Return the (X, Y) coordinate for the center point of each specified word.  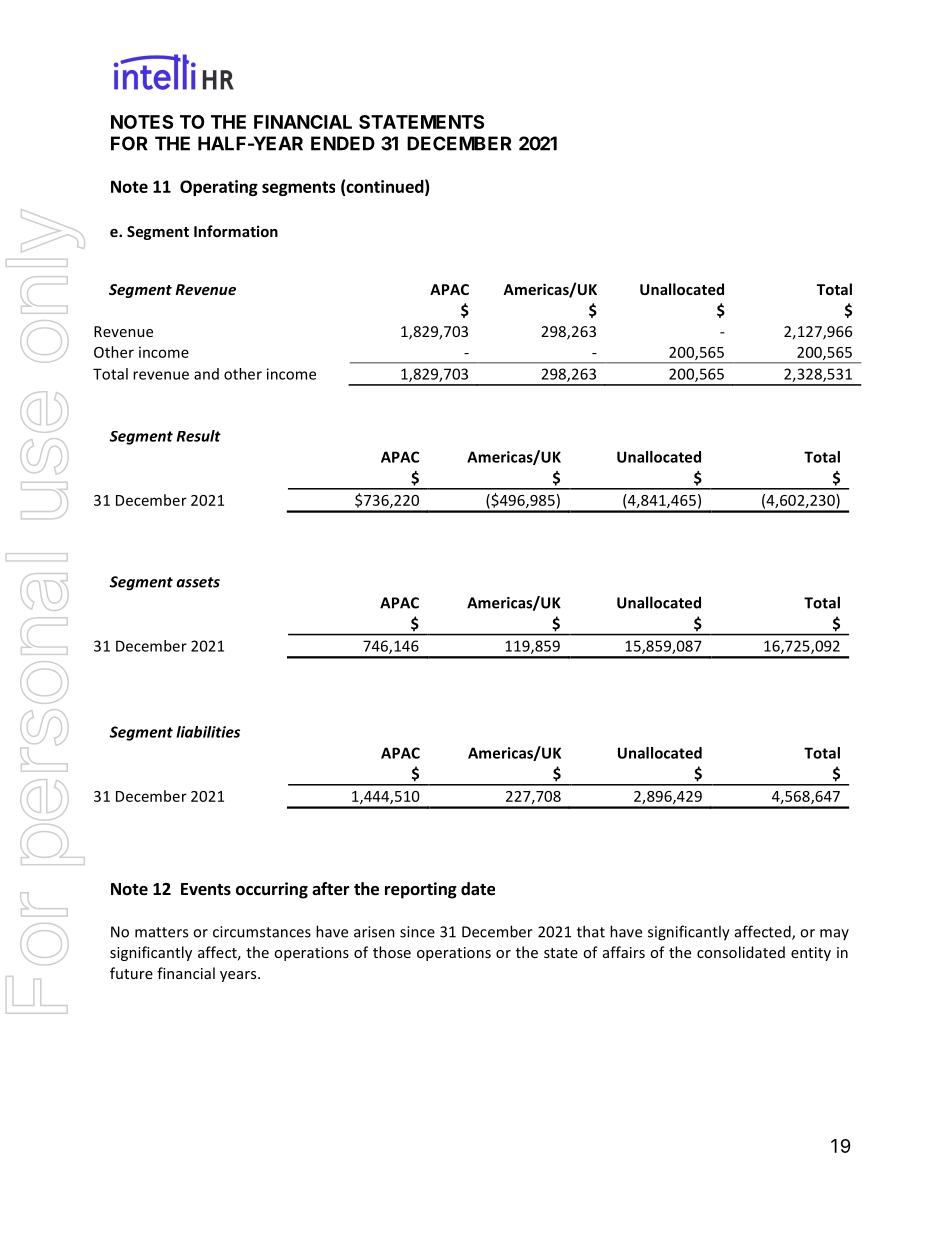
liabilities (208, 732)
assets (198, 582)
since (417, 932)
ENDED (343, 143)
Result (199, 436)
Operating (219, 188)
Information (236, 231)
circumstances (262, 932)
